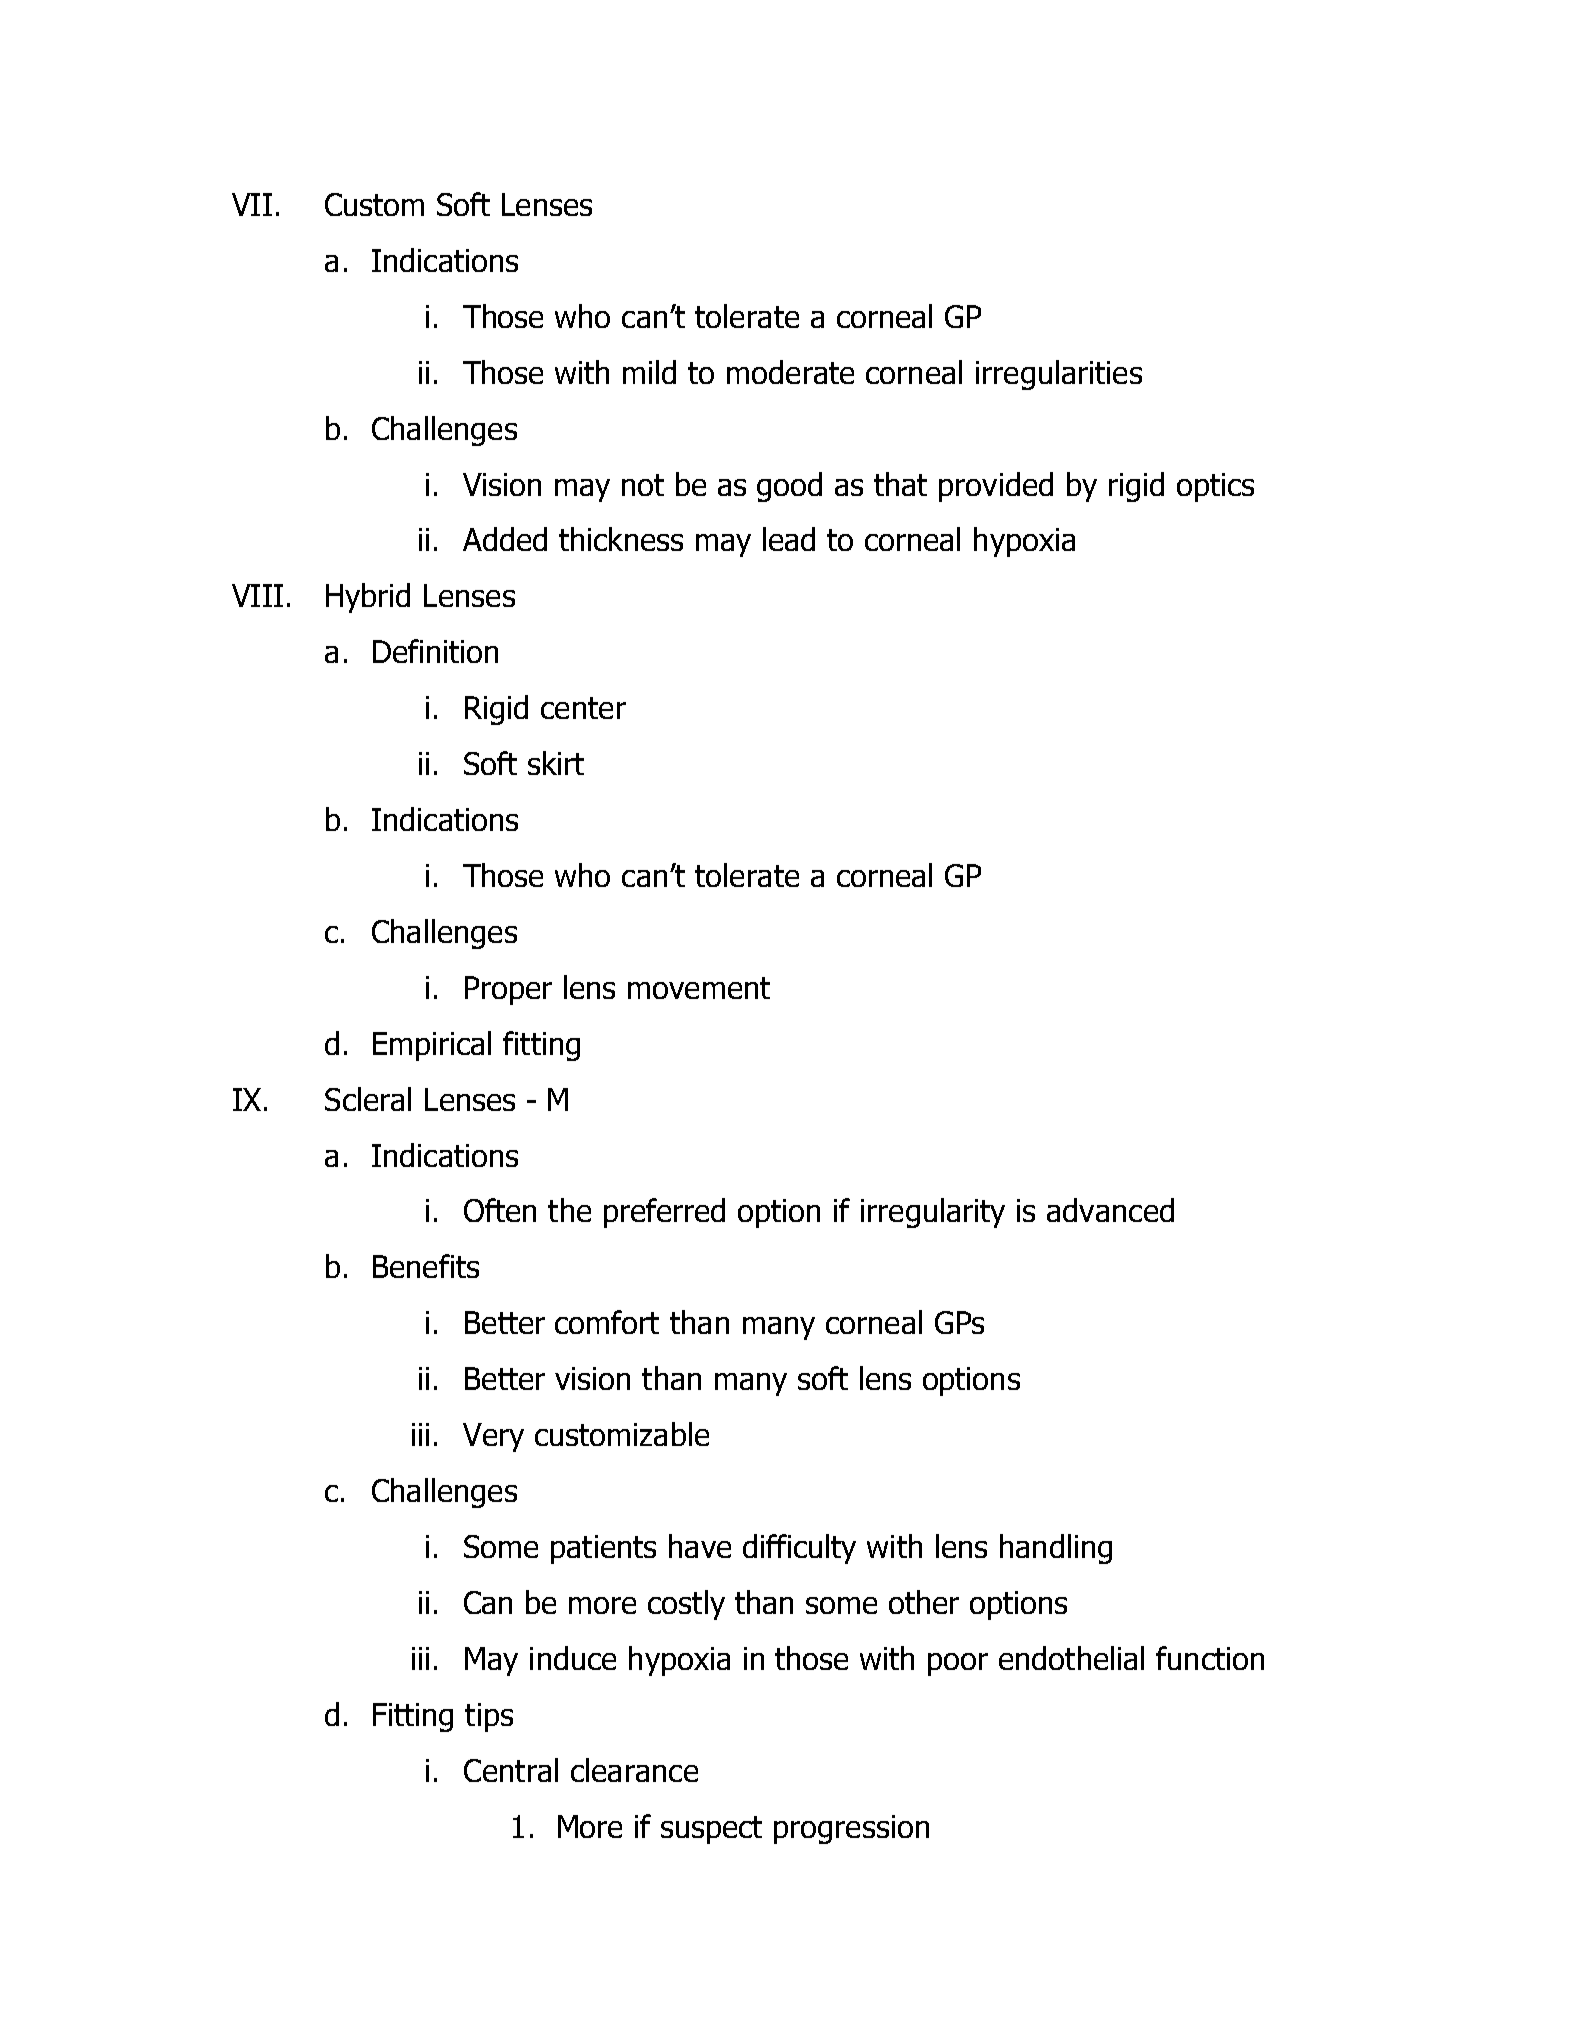  Describe the element at coordinates (1059, 375) in the page. I see `irregularities` at that location.
